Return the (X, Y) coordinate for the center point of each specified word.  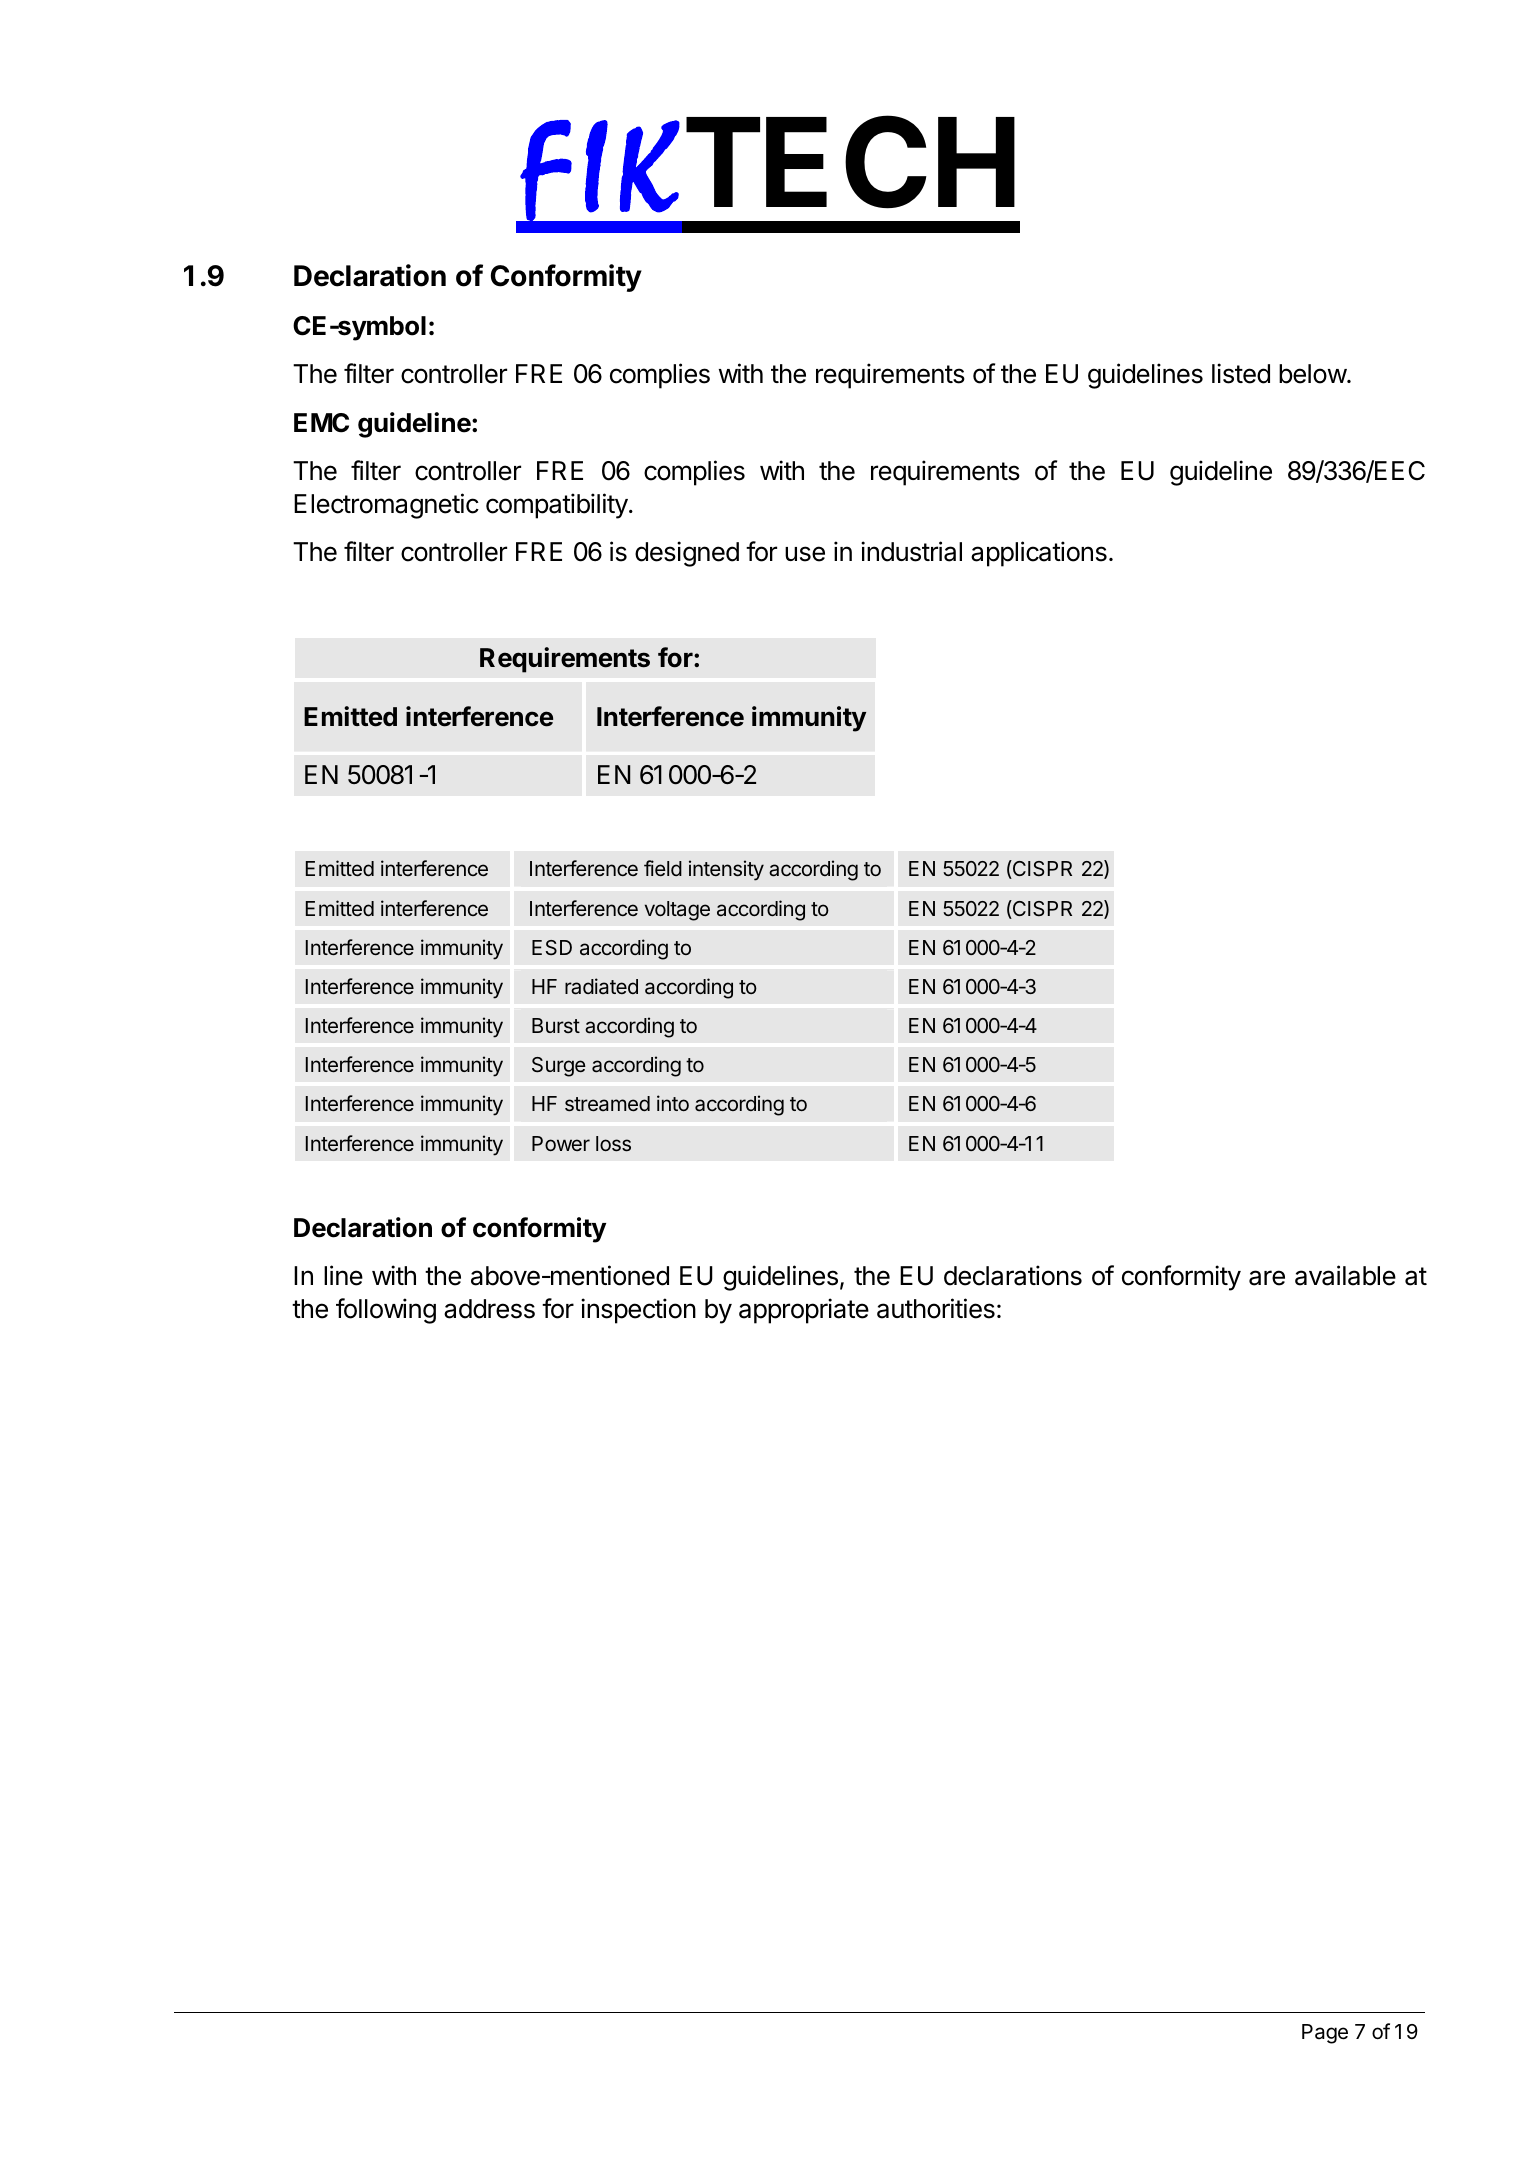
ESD (552, 947)
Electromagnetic (386, 506)
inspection (638, 1311)
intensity (726, 870)
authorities (936, 1308)
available (1345, 1275)
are (1267, 1278)
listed (1241, 373)
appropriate (804, 1311)
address (489, 1309)
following (386, 1311)
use (805, 554)
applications (1039, 554)
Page (1325, 2034)
